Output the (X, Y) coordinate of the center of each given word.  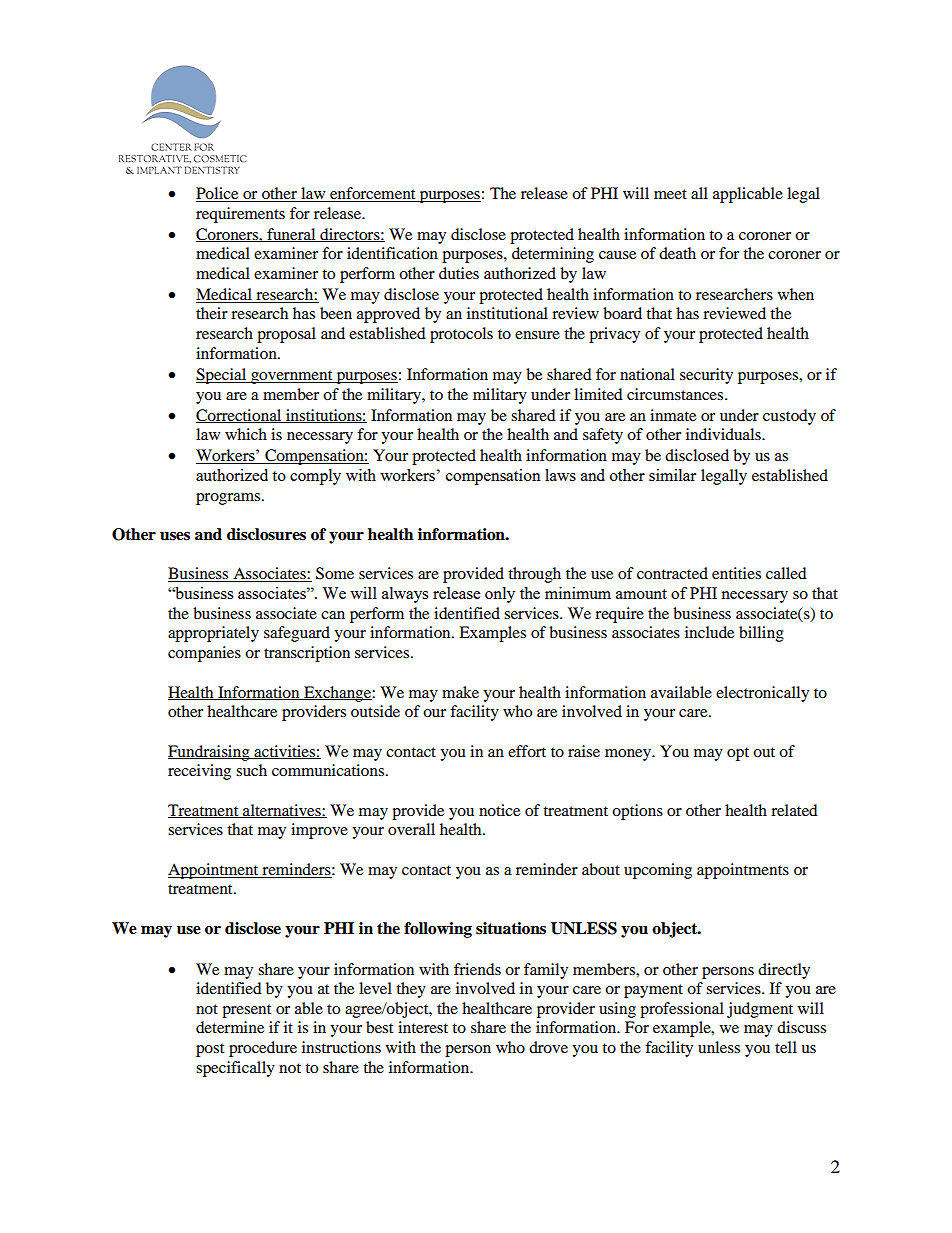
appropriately (213, 634)
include (709, 632)
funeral (291, 235)
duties (459, 273)
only (500, 595)
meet (670, 194)
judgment (760, 1010)
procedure (263, 1049)
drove (548, 1047)
